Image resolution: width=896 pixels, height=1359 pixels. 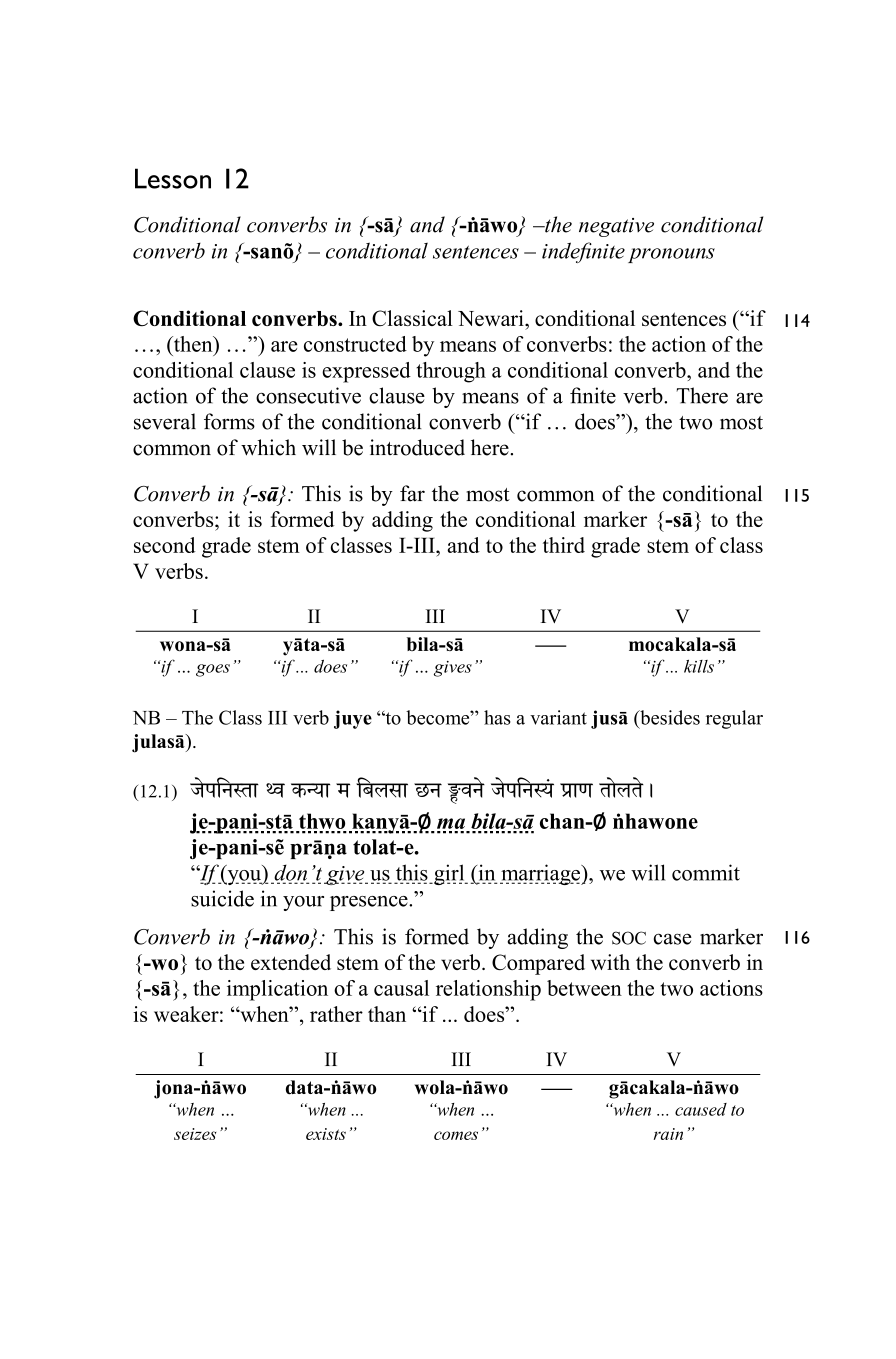 I want to click on has, so click(x=497, y=717).
